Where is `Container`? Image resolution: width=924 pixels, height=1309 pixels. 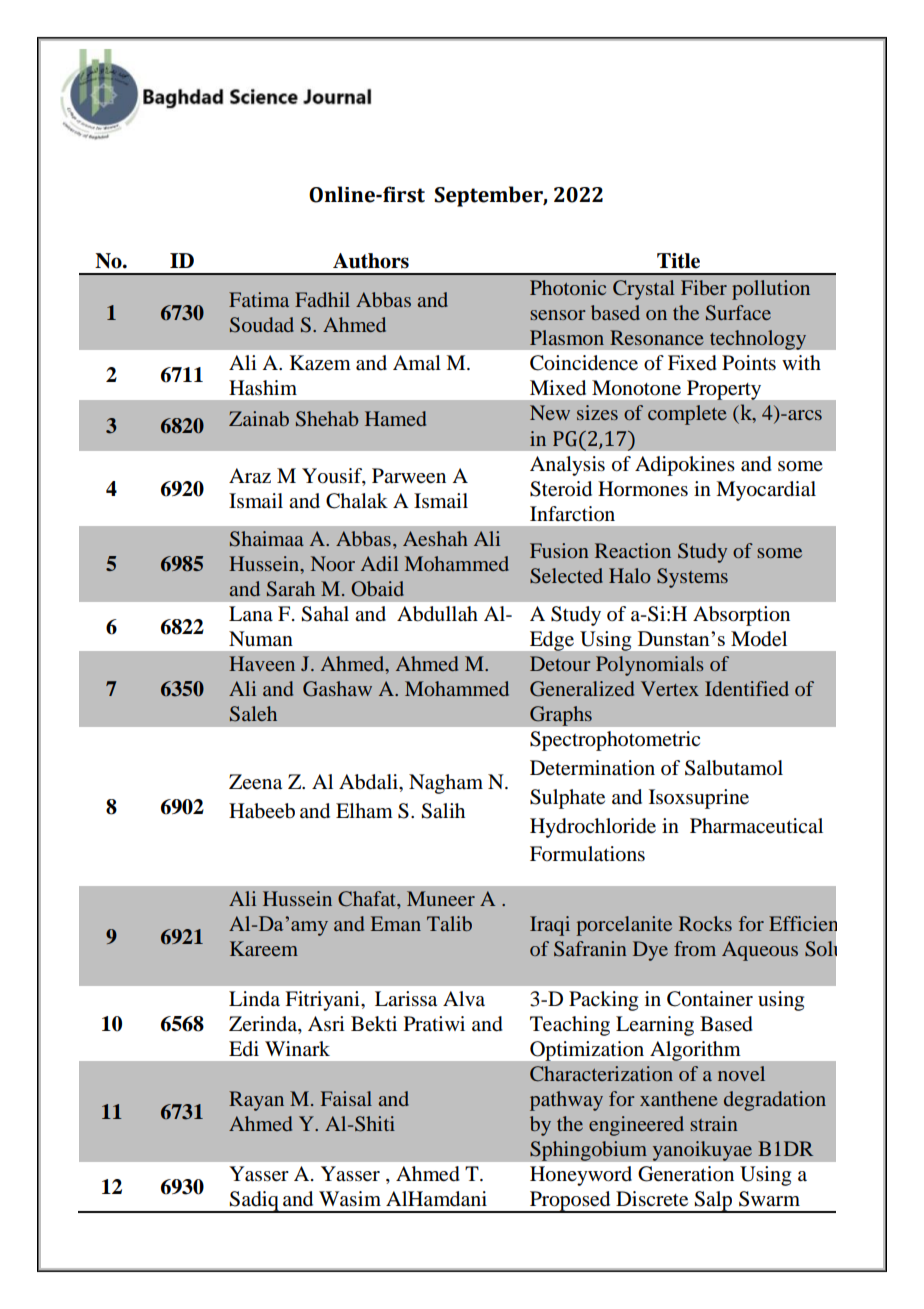
Container is located at coordinates (710, 999).
